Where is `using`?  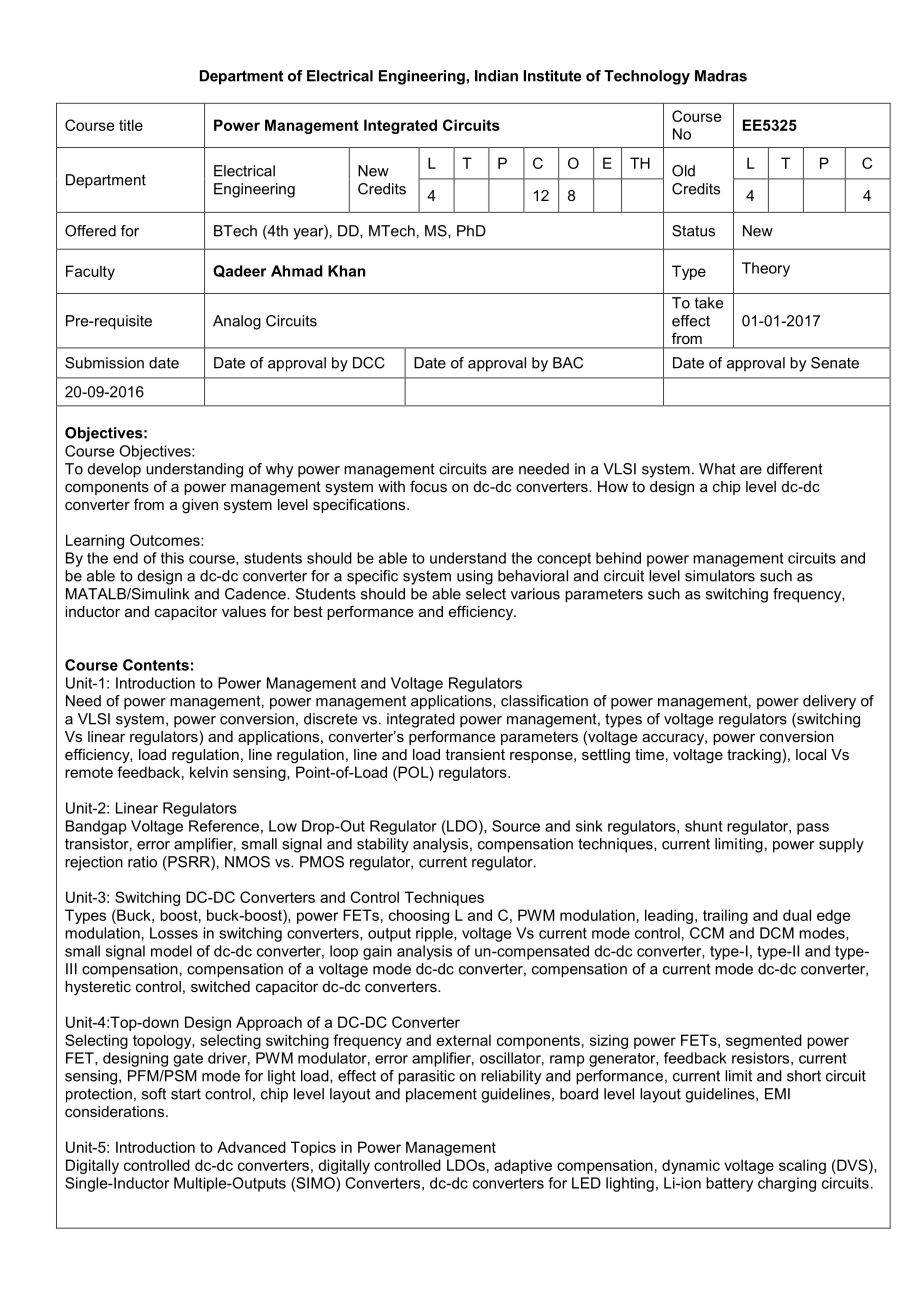
using is located at coordinates (475, 577).
